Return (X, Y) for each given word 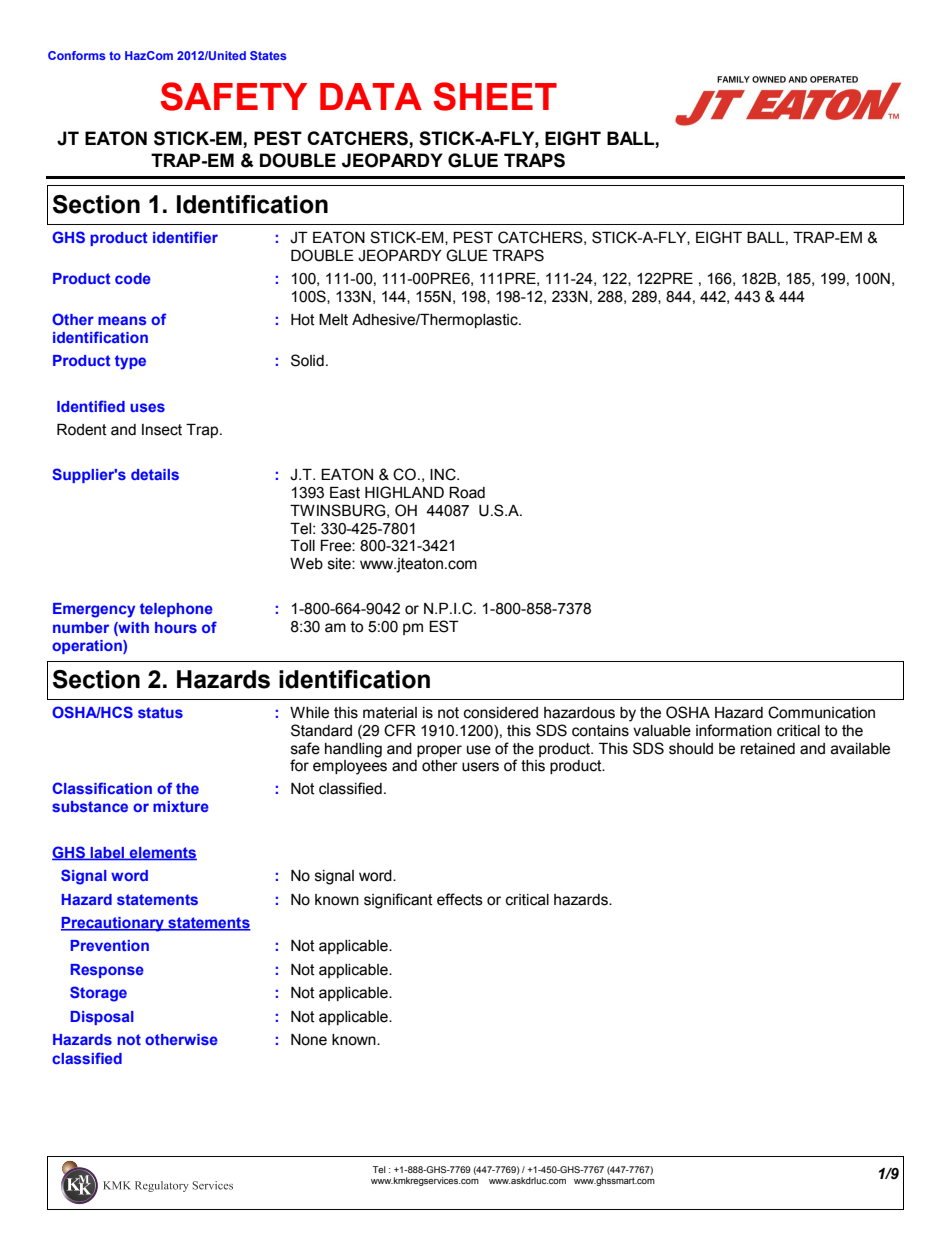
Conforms (76, 55)
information (734, 730)
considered (501, 713)
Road (467, 493)
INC (444, 474)
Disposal (102, 1018)
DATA (371, 96)
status (160, 712)
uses (147, 407)
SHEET (495, 96)
